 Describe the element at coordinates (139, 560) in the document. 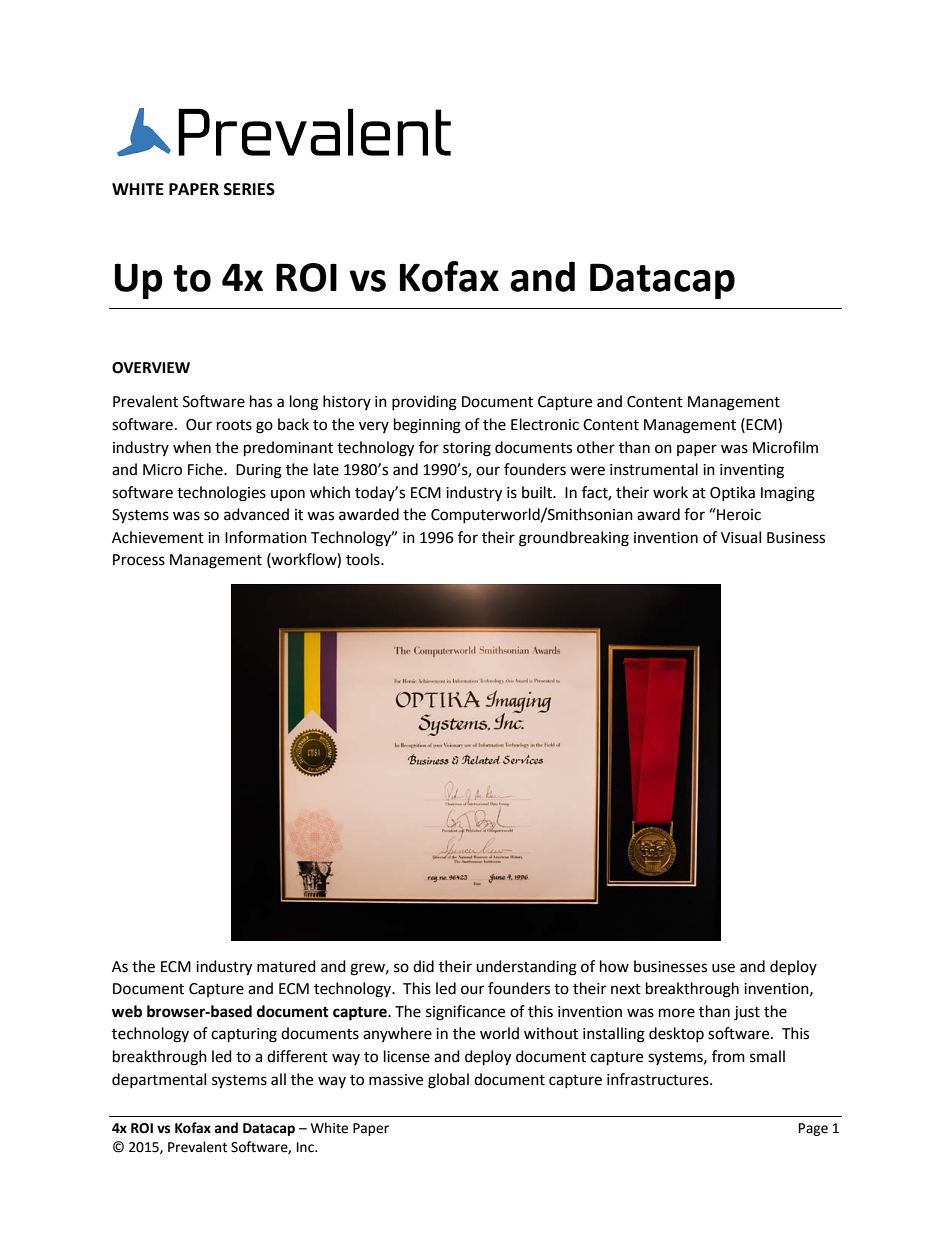

I see `Process` at that location.
